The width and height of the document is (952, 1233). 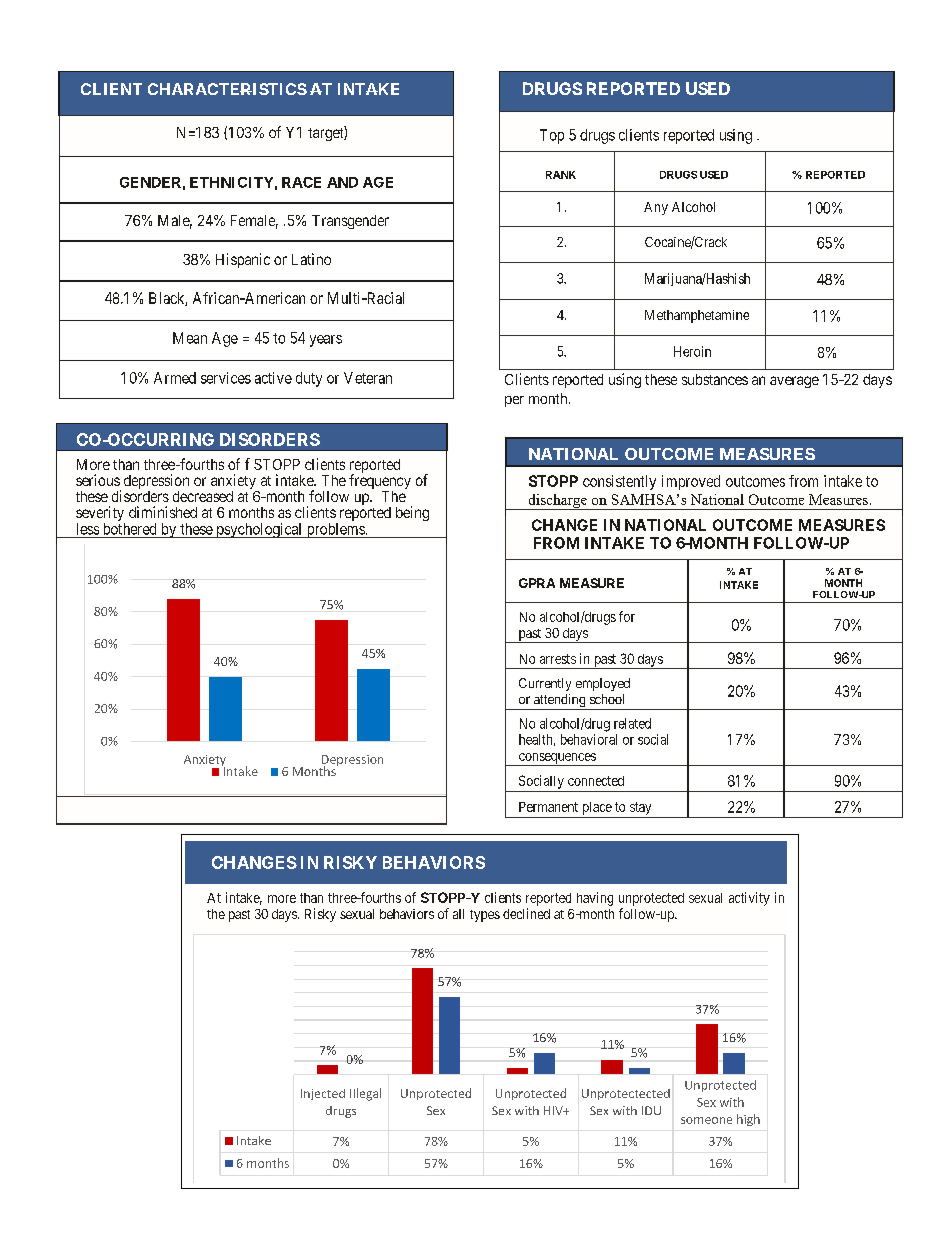 What do you see at coordinates (259, 530) in the document?
I see `psychological` at bounding box center [259, 530].
